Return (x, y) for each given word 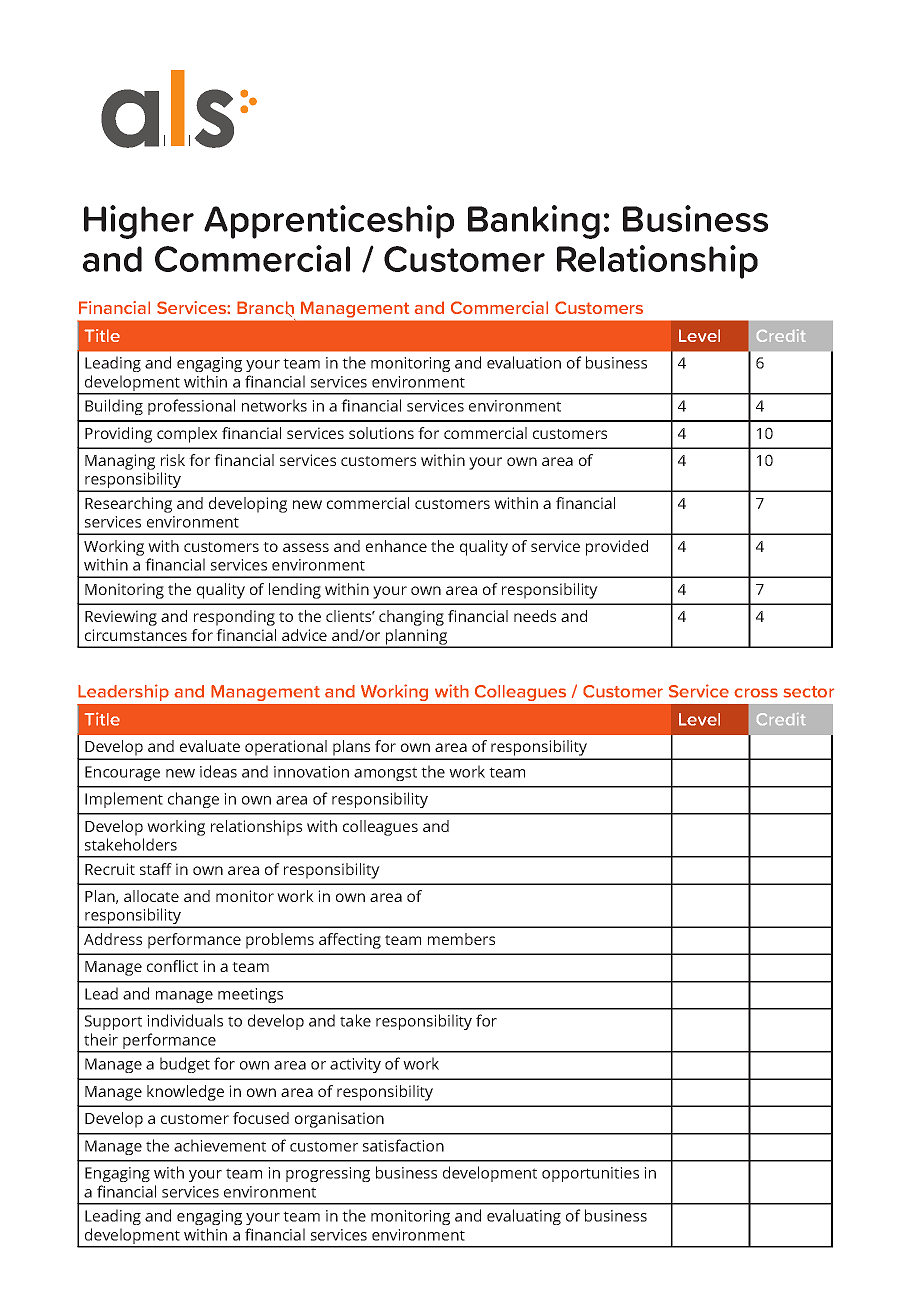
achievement (220, 1145)
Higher (139, 222)
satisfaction (403, 1145)
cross (756, 693)
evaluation (524, 362)
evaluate (210, 746)
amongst (385, 774)
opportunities (590, 1174)
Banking (534, 222)
